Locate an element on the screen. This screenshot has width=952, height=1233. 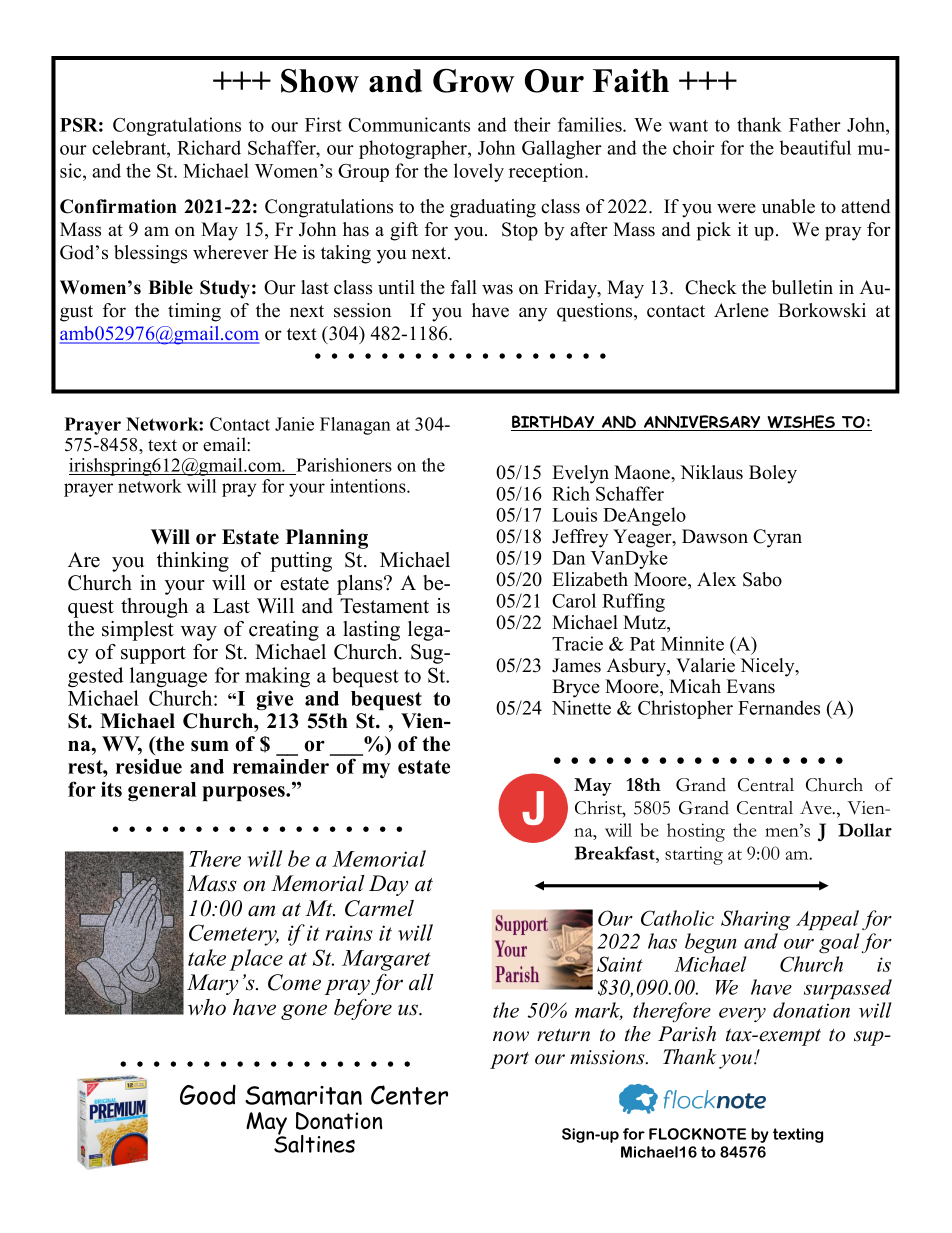
their is located at coordinates (532, 124).
